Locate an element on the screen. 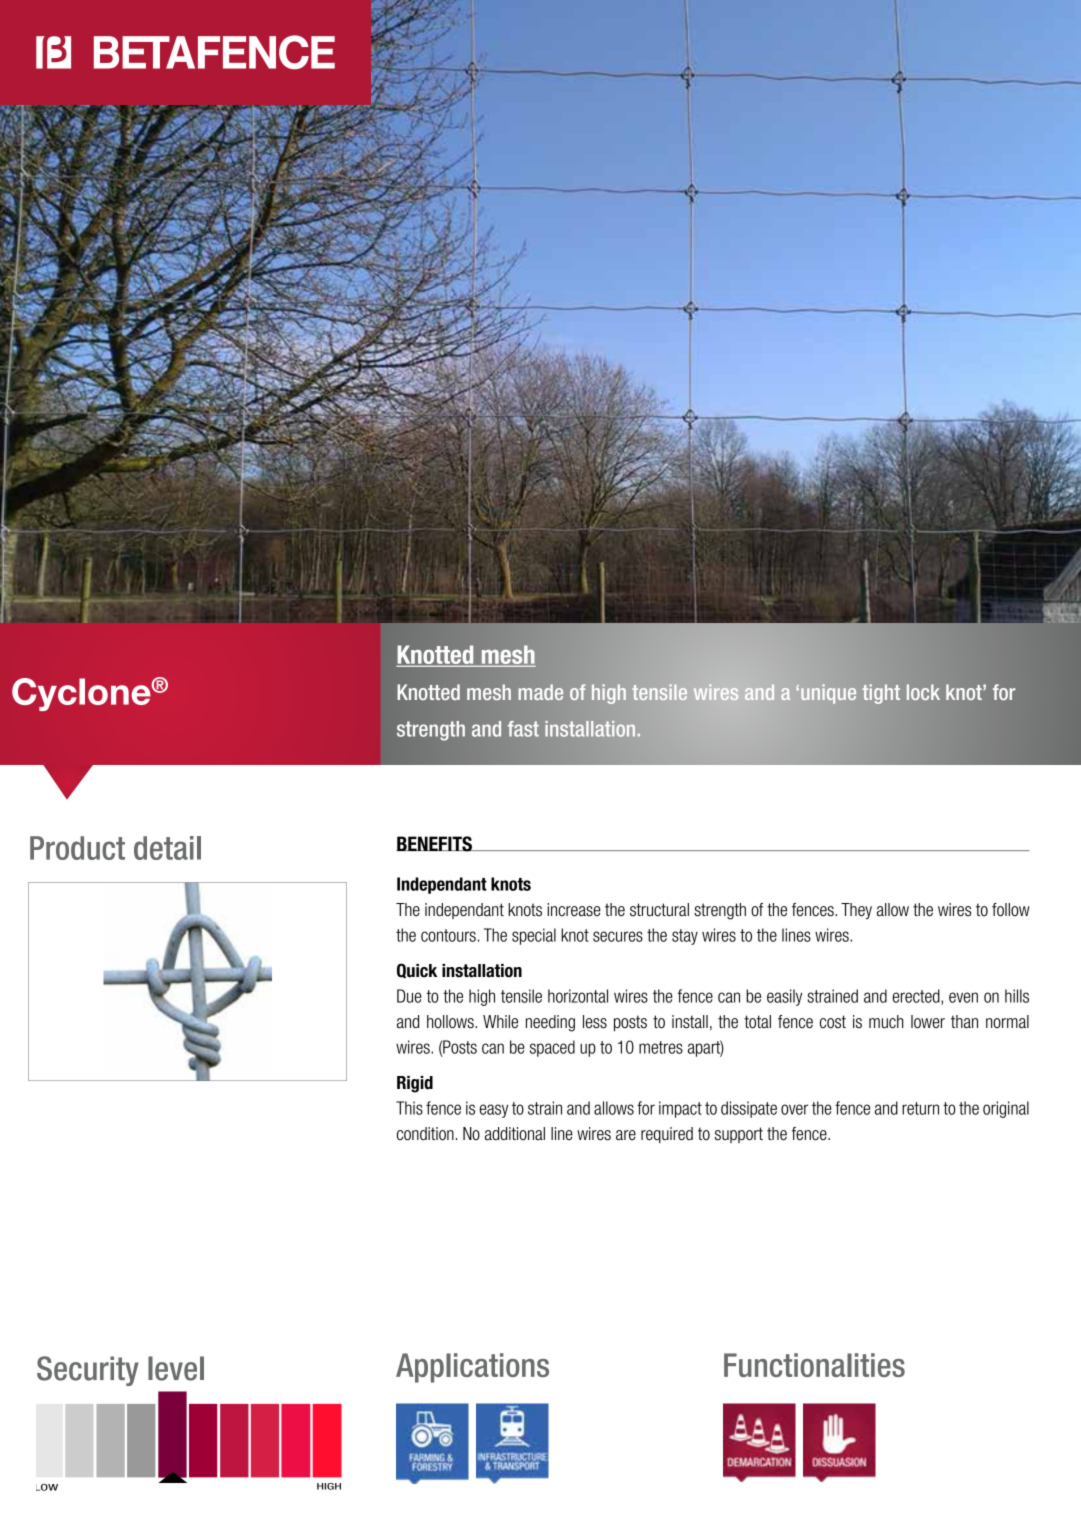  detail is located at coordinates (167, 848).
